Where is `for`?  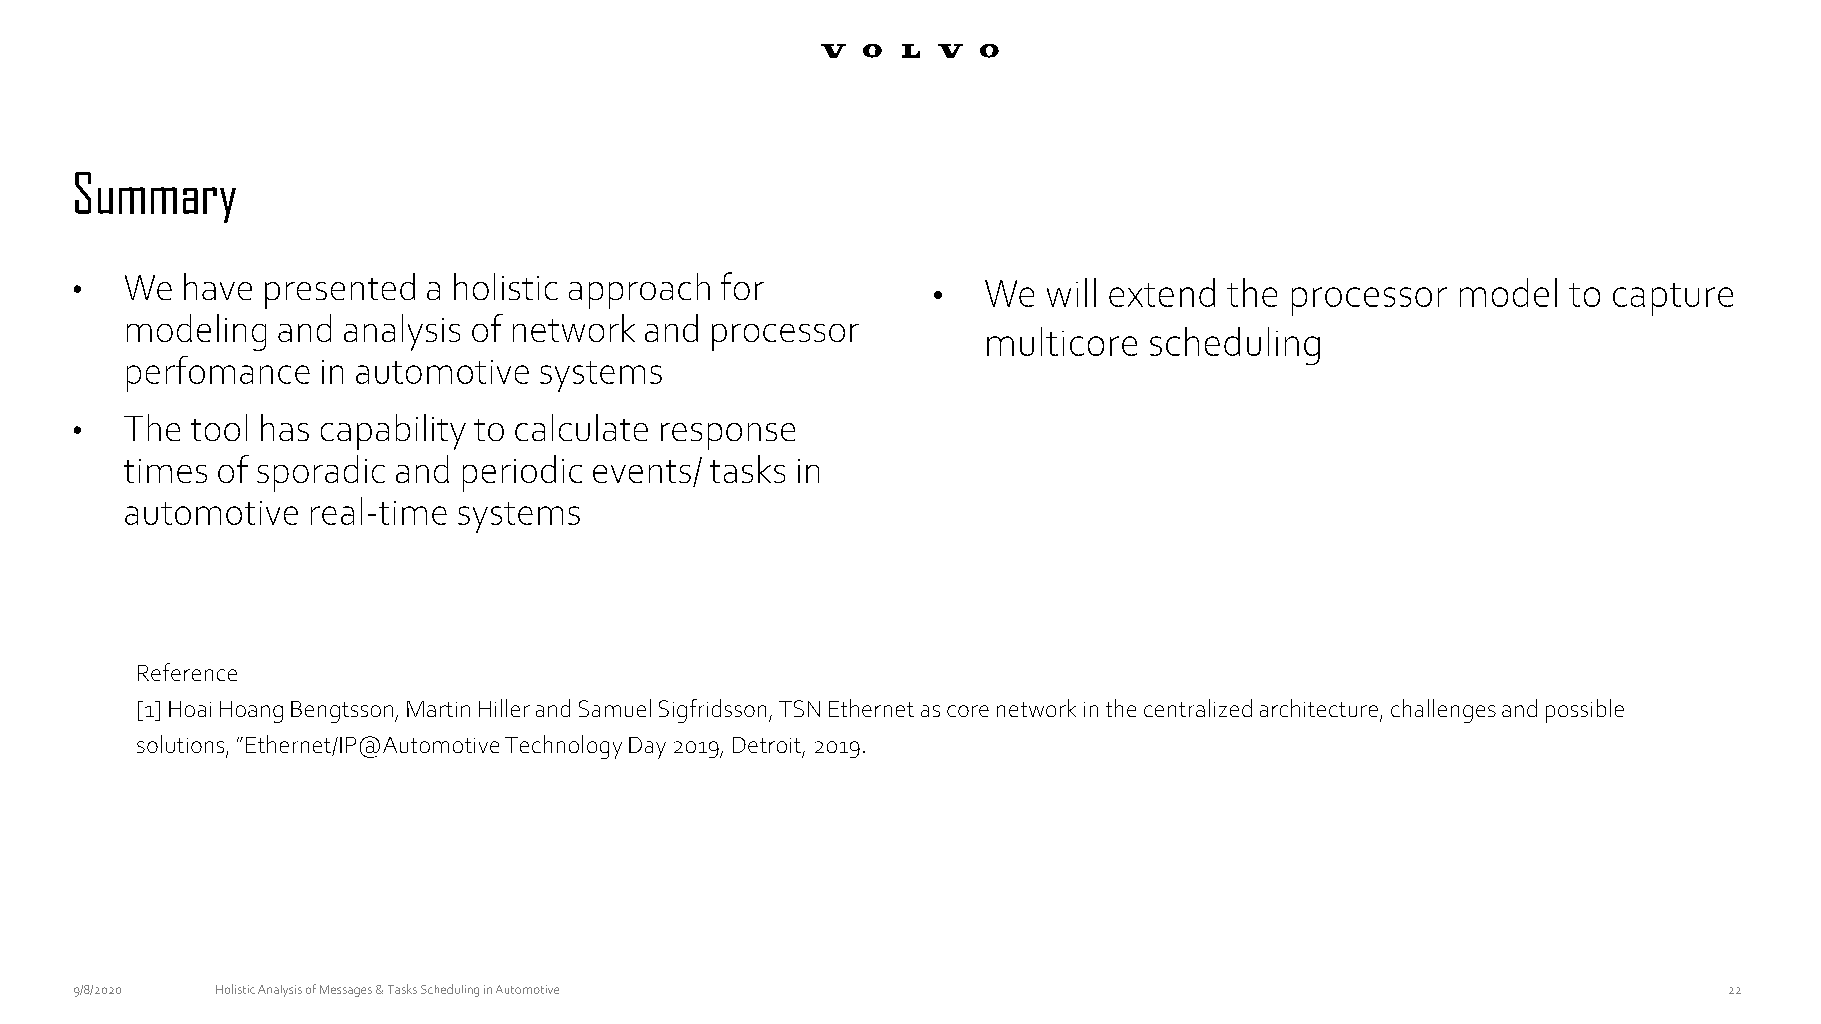 for is located at coordinates (742, 286).
